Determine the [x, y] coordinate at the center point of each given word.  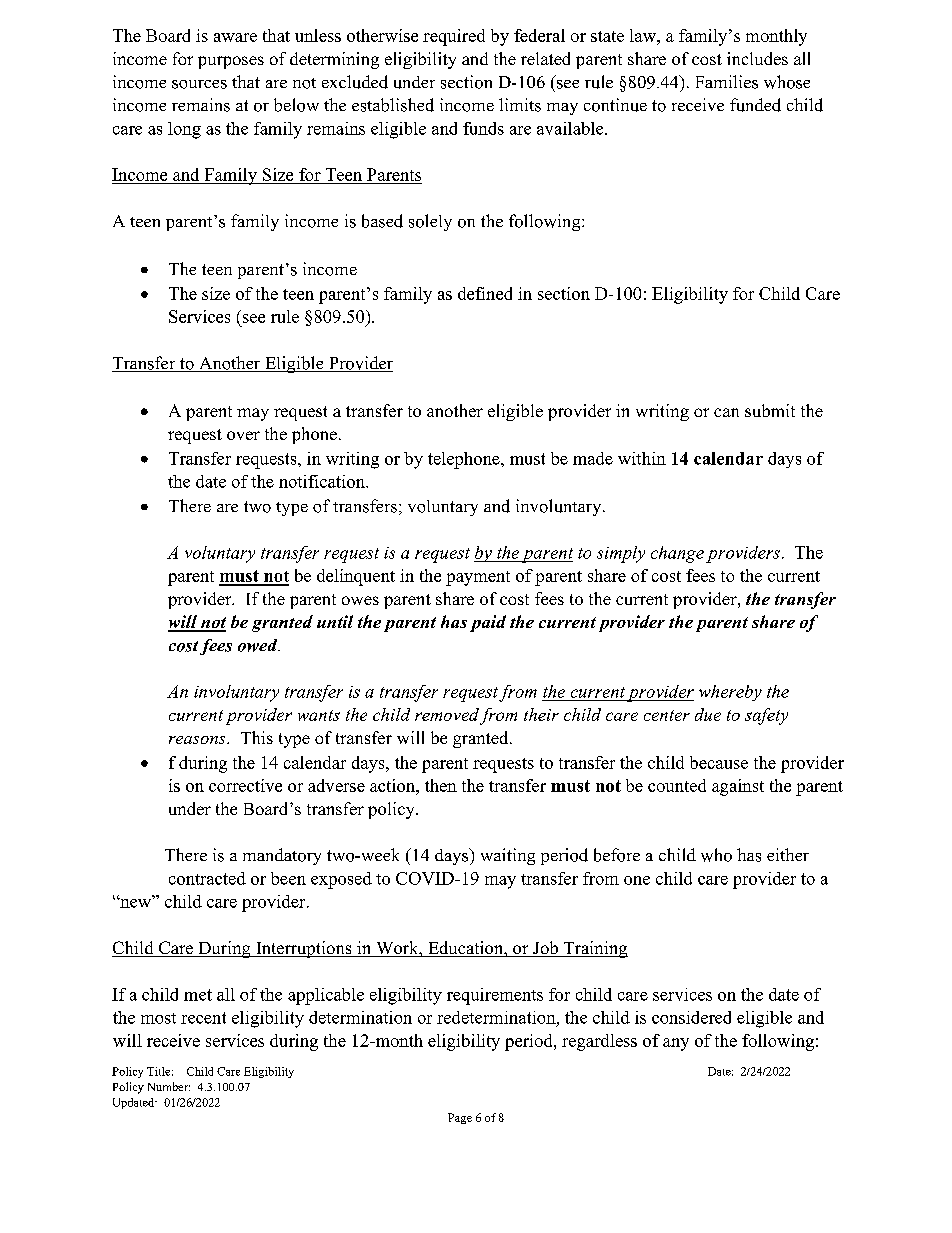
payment [478, 578]
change [677, 554]
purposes [231, 62]
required [454, 37]
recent [203, 1018]
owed [259, 645]
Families [727, 82]
